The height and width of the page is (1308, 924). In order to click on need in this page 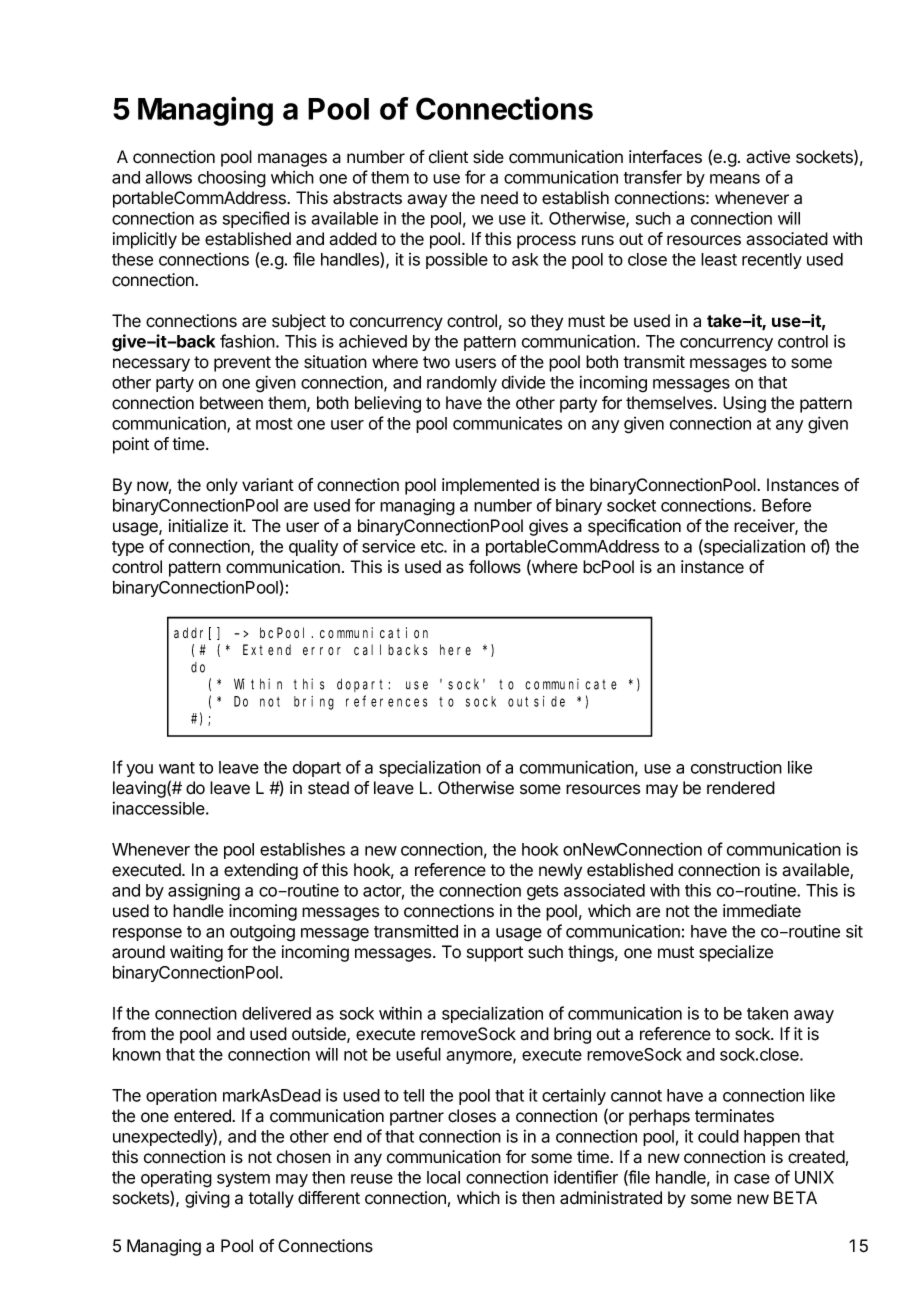, I will do `click(499, 198)`.
